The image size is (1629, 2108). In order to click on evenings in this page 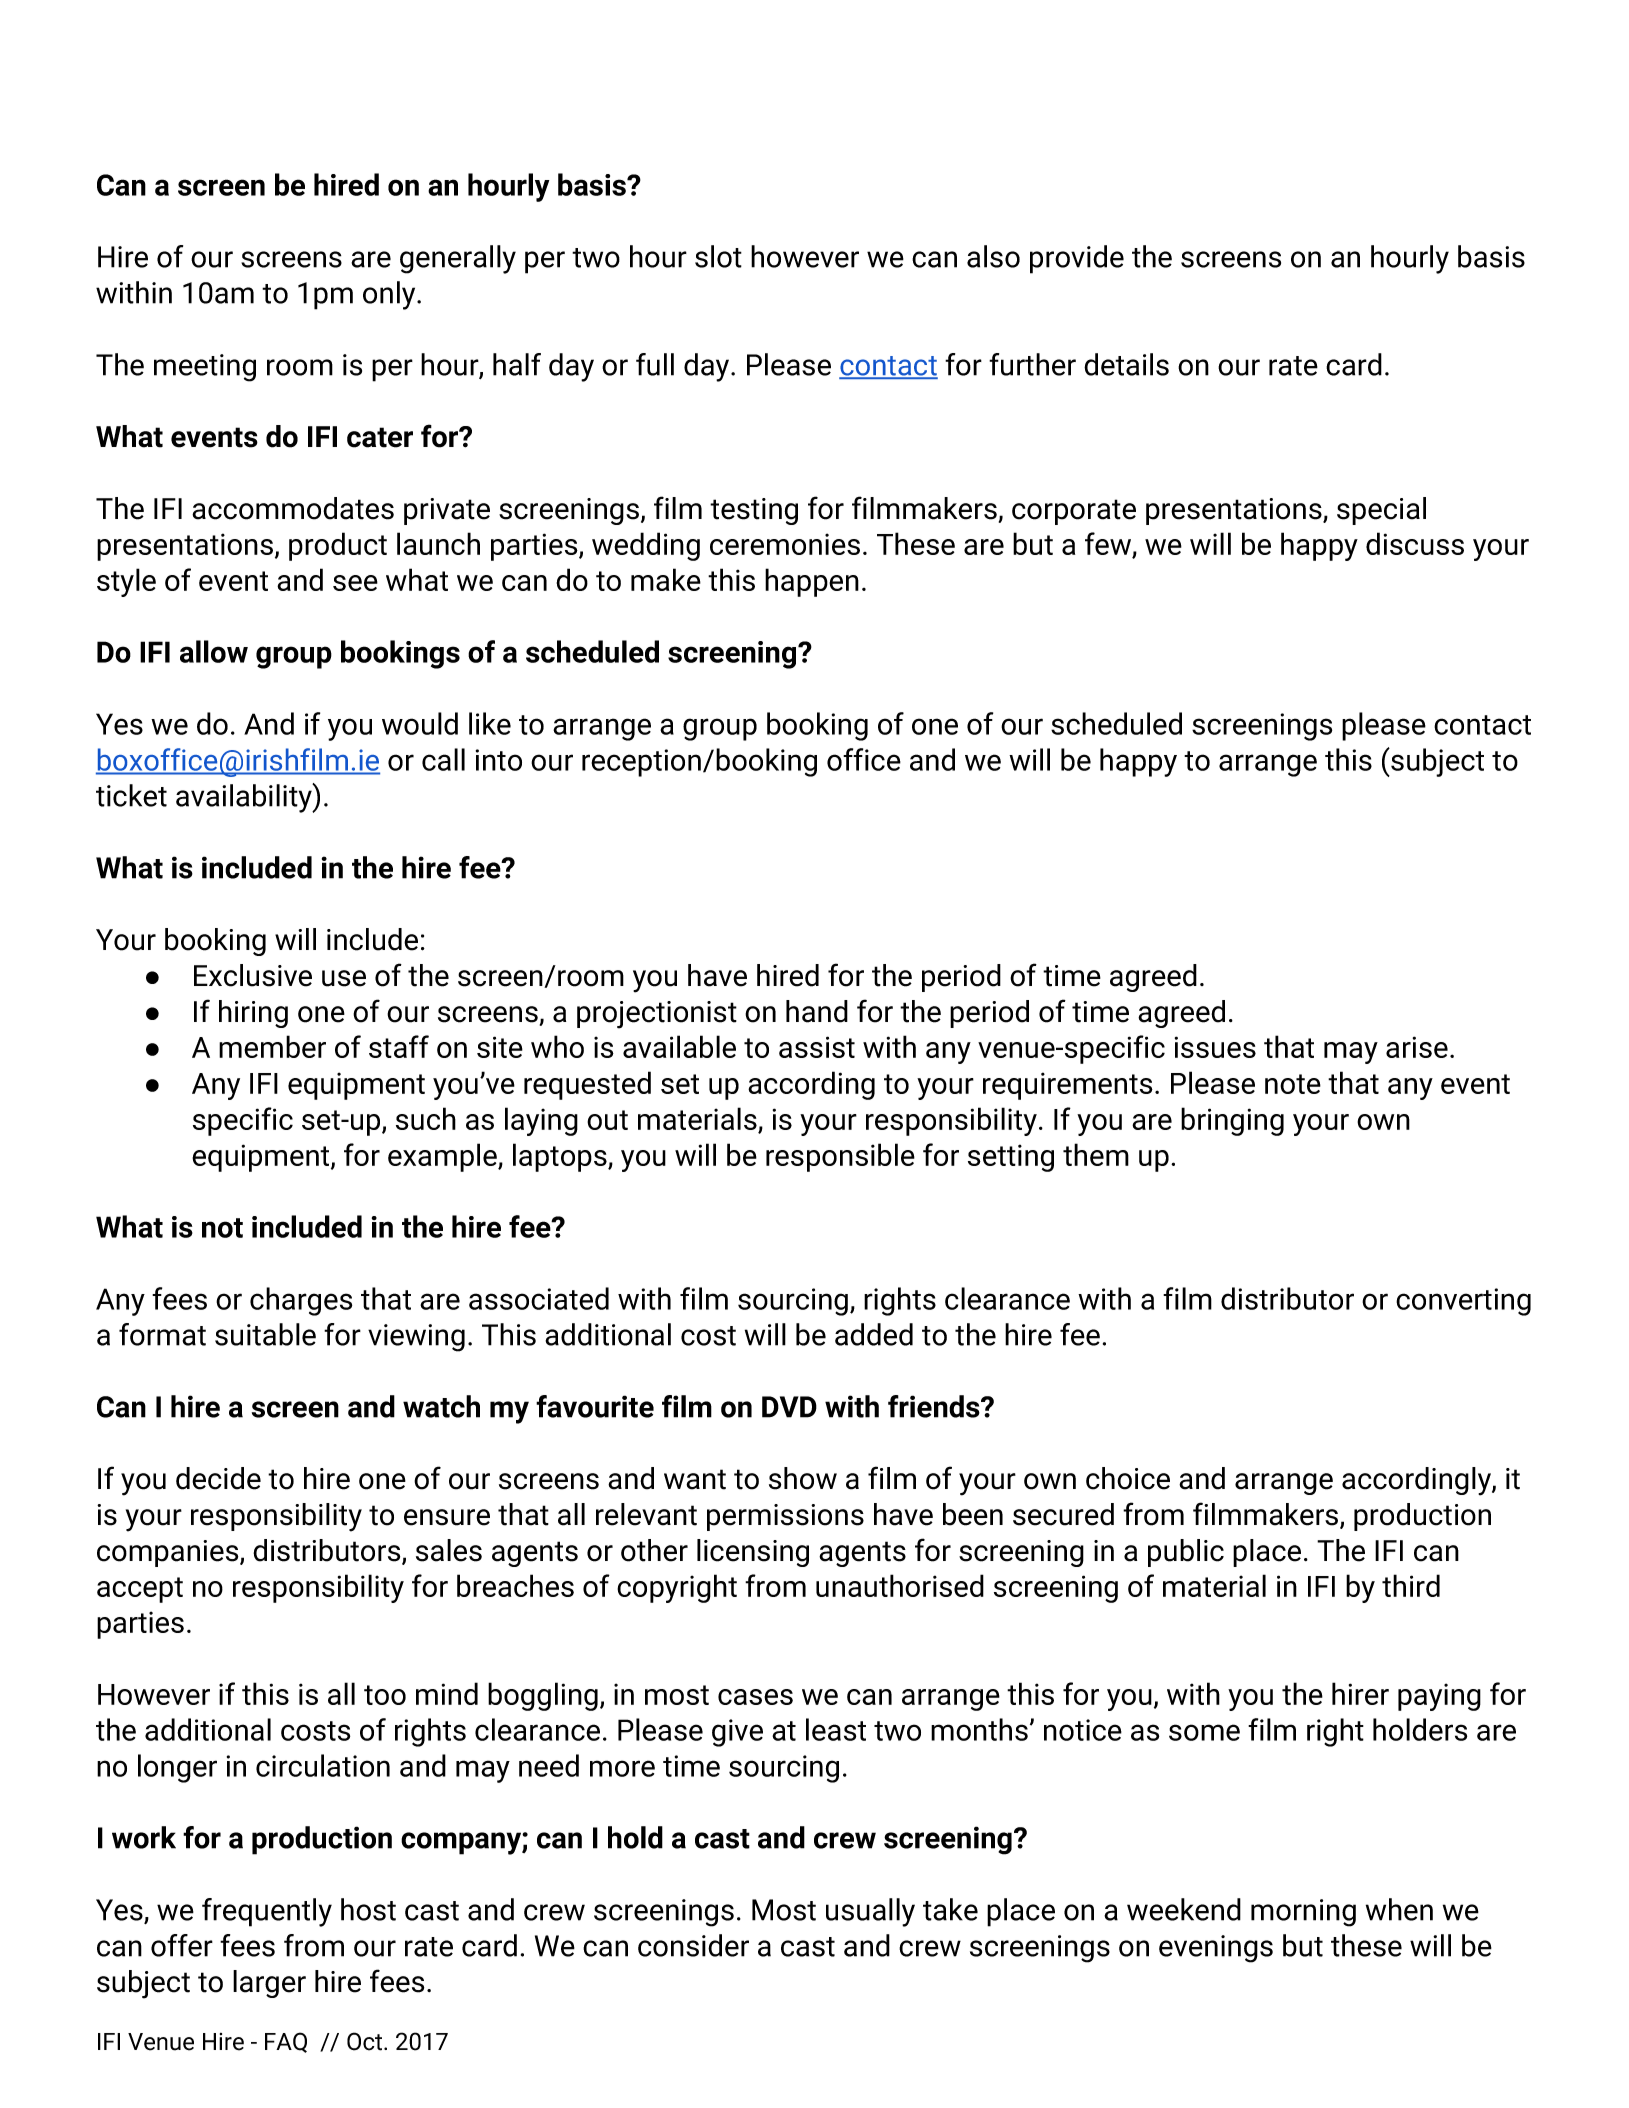, I will do `click(1216, 1949)`.
